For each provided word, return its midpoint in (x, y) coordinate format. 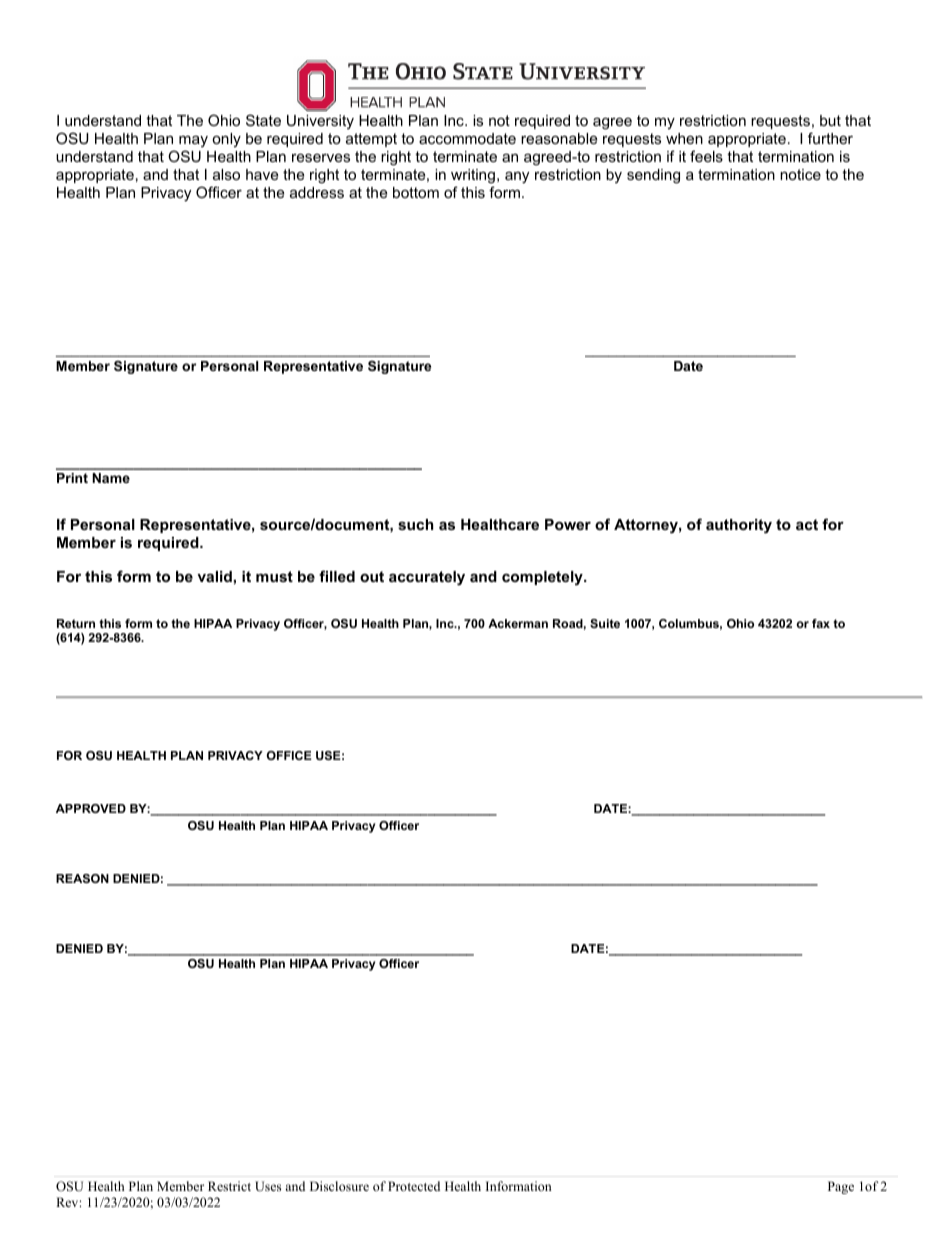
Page (841, 1187)
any (517, 177)
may (193, 142)
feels (706, 156)
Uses (268, 1186)
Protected (414, 1186)
